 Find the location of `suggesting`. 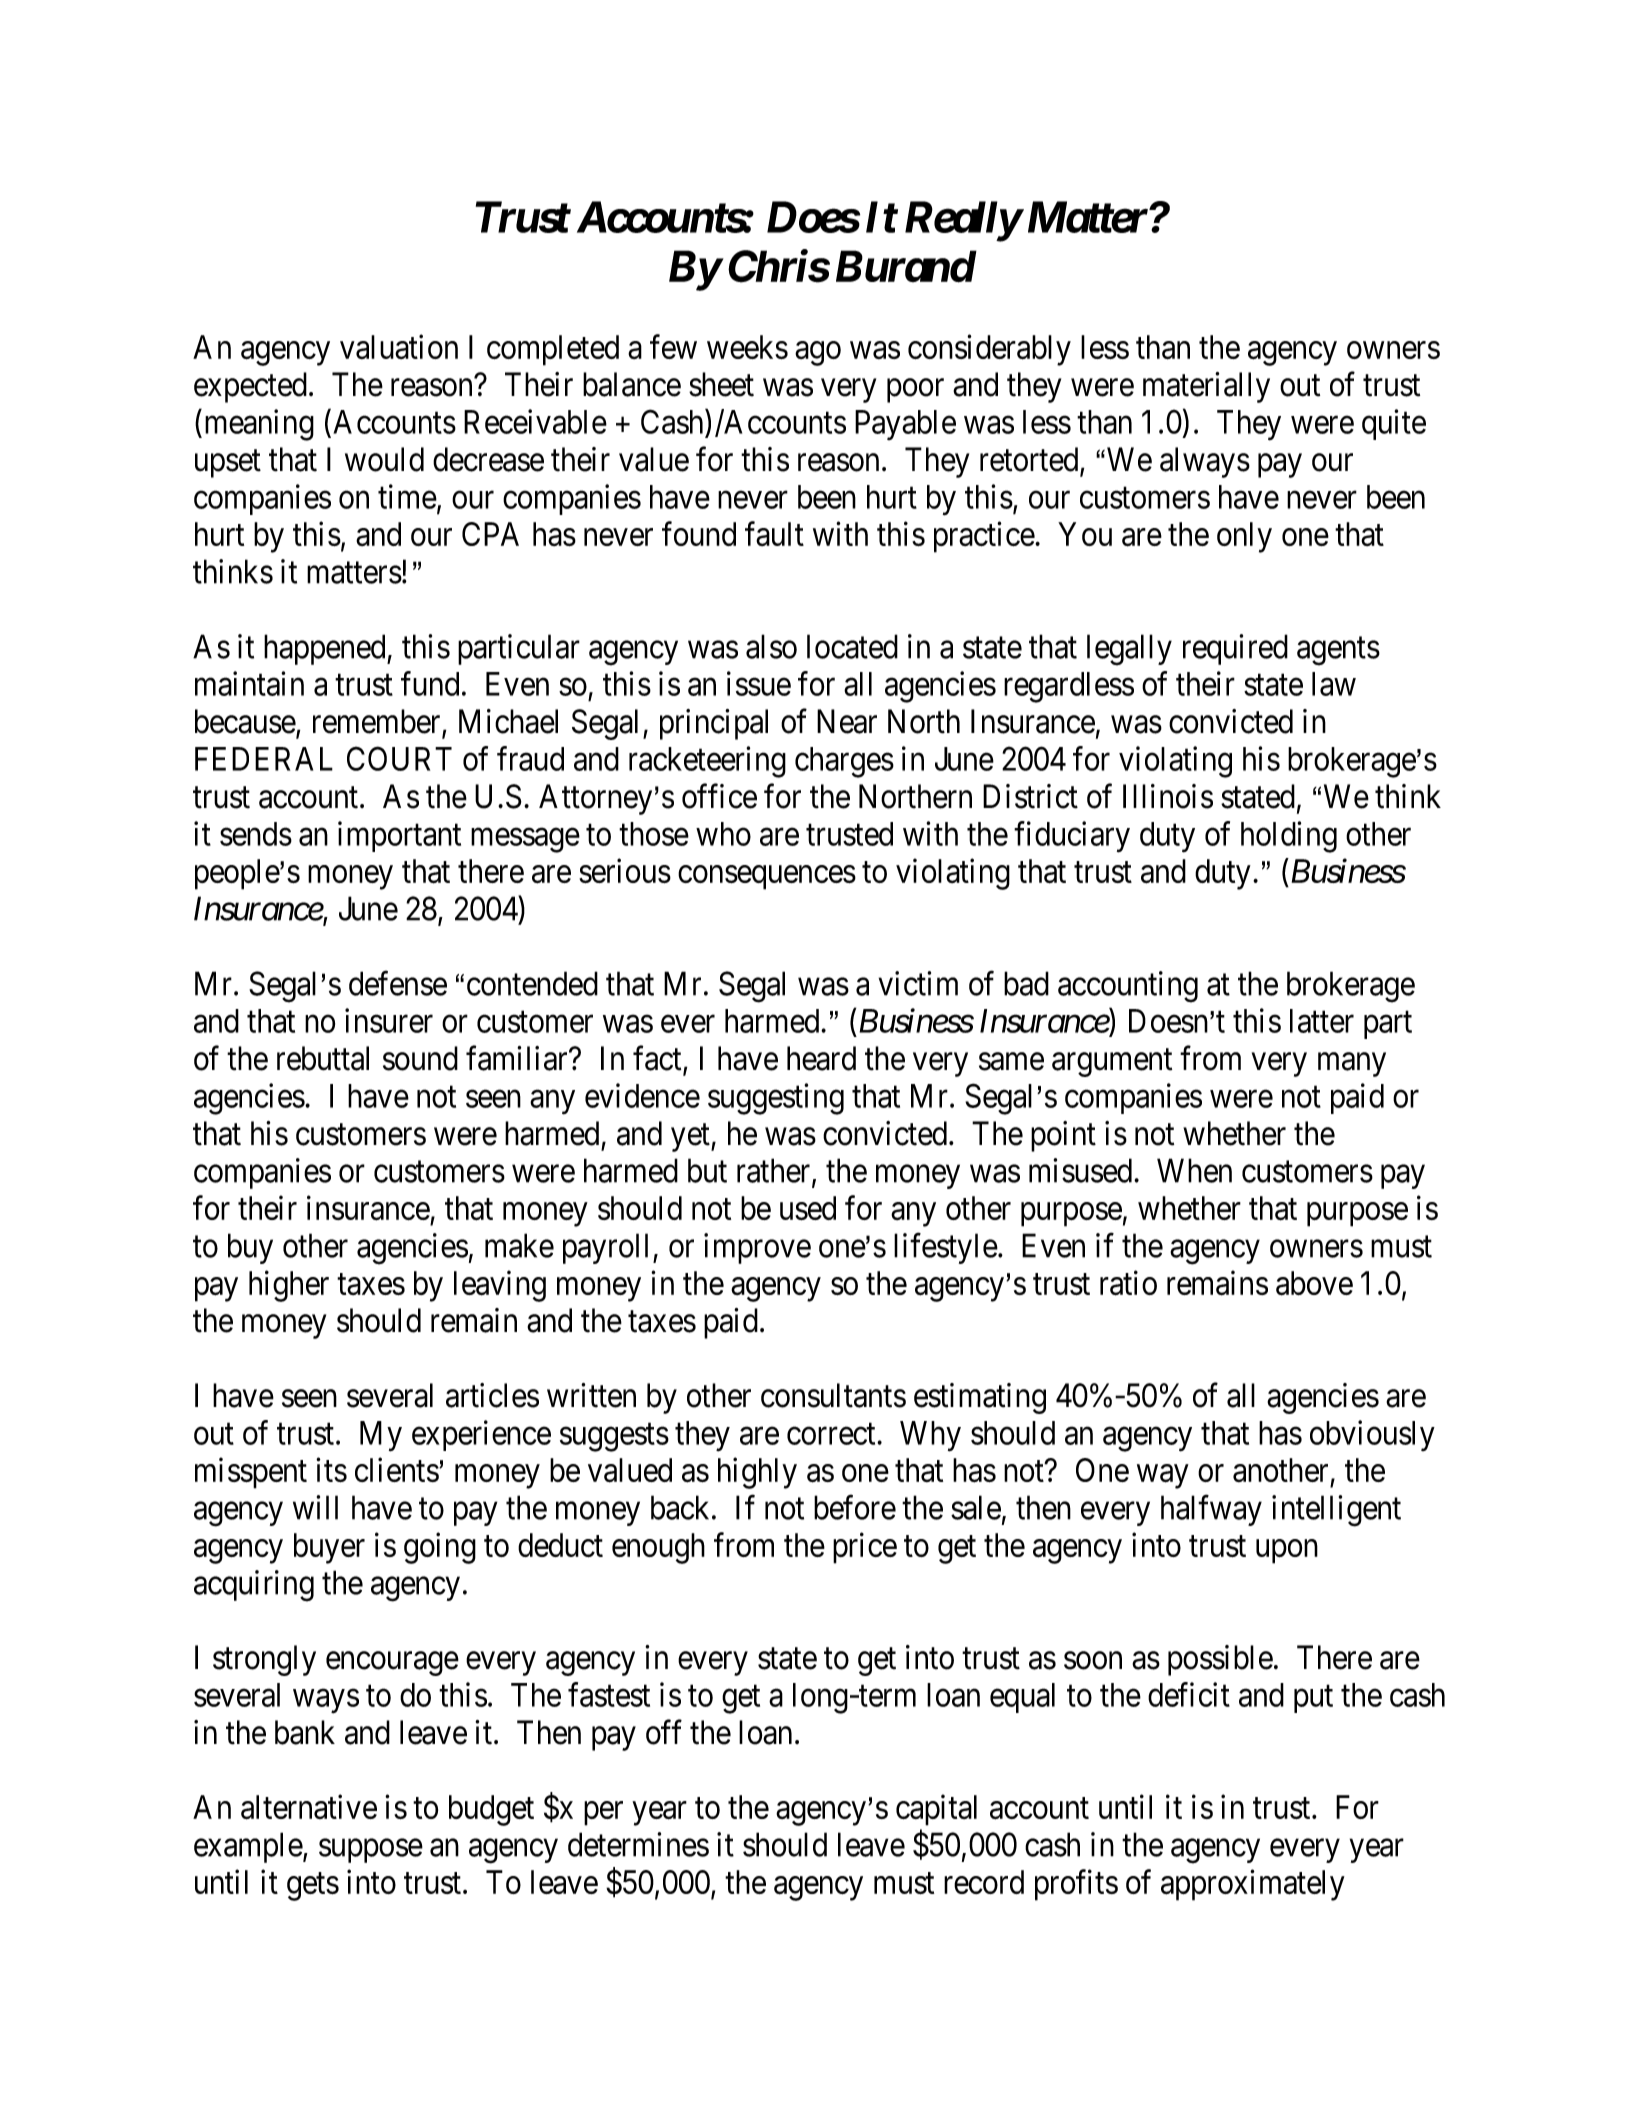

suggesting is located at coordinates (776, 1099).
